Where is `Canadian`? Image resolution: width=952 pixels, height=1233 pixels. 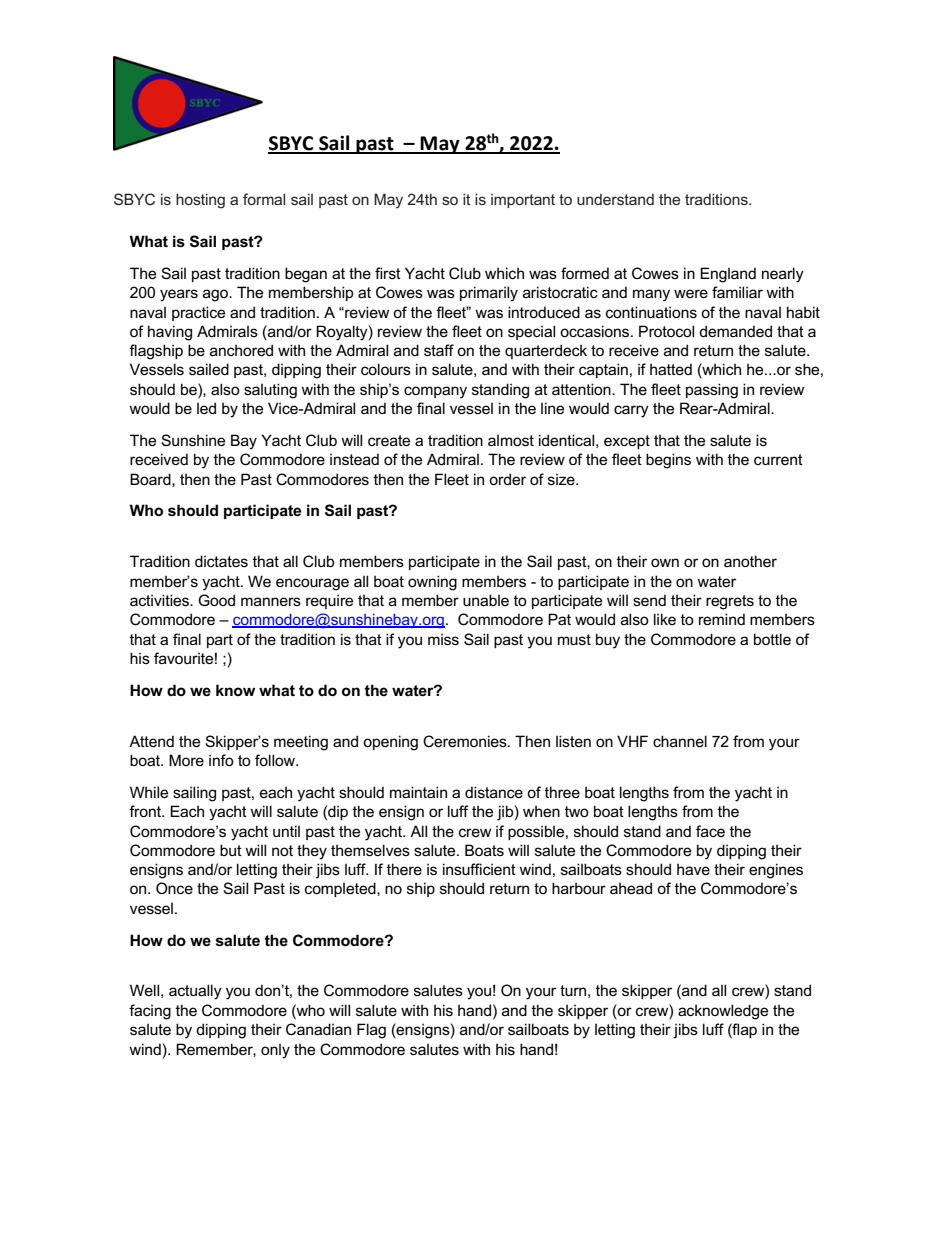 Canadian is located at coordinates (318, 1029).
